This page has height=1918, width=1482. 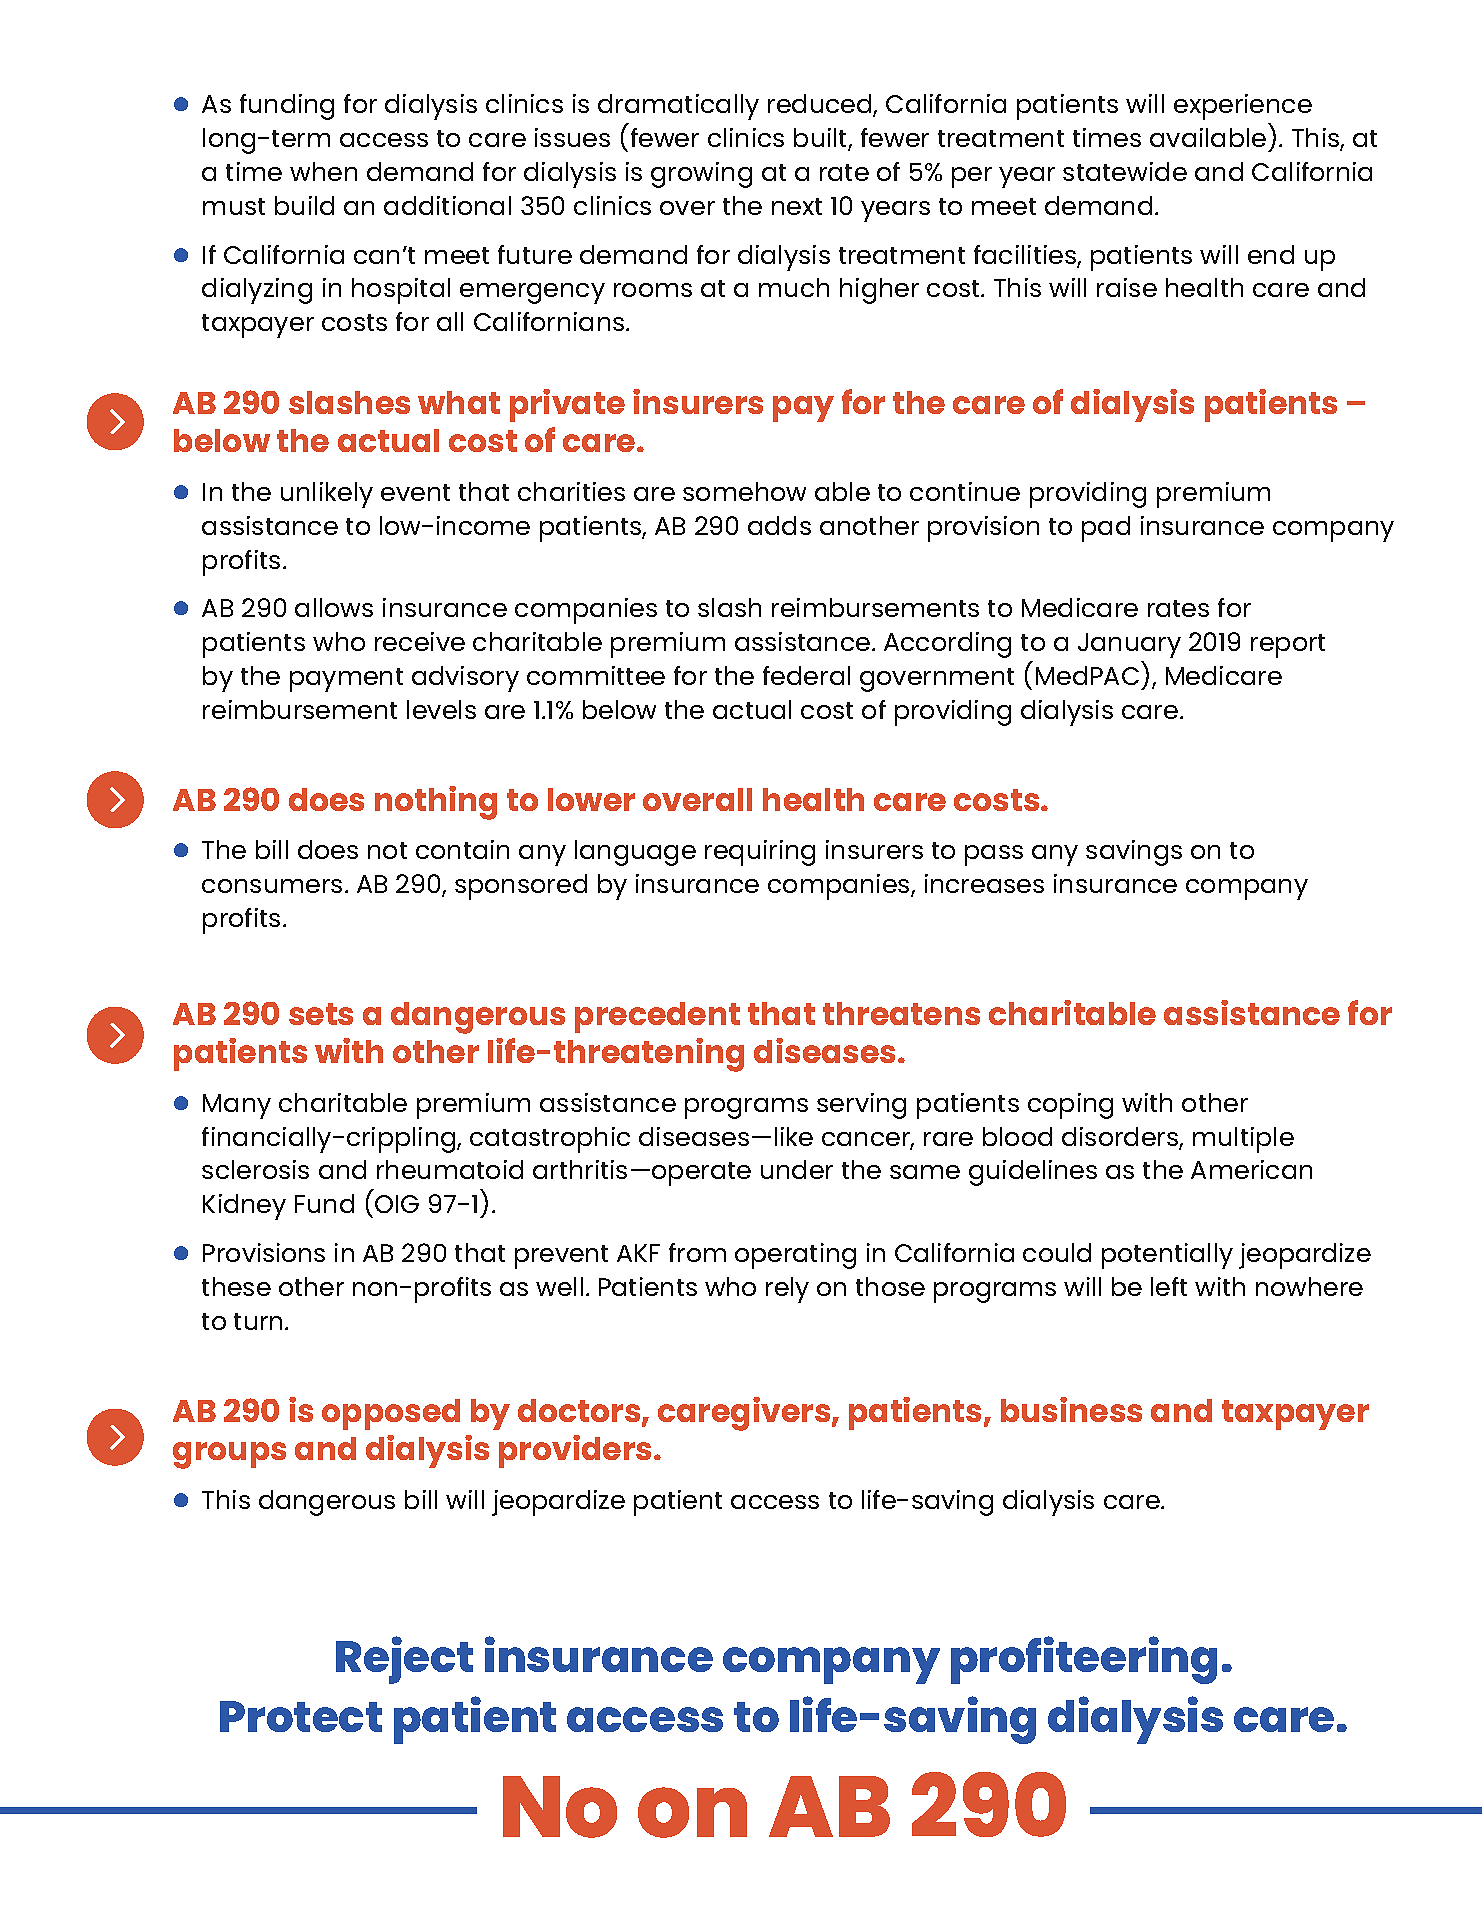 I want to click on January, so click(x=1129, y=645).
